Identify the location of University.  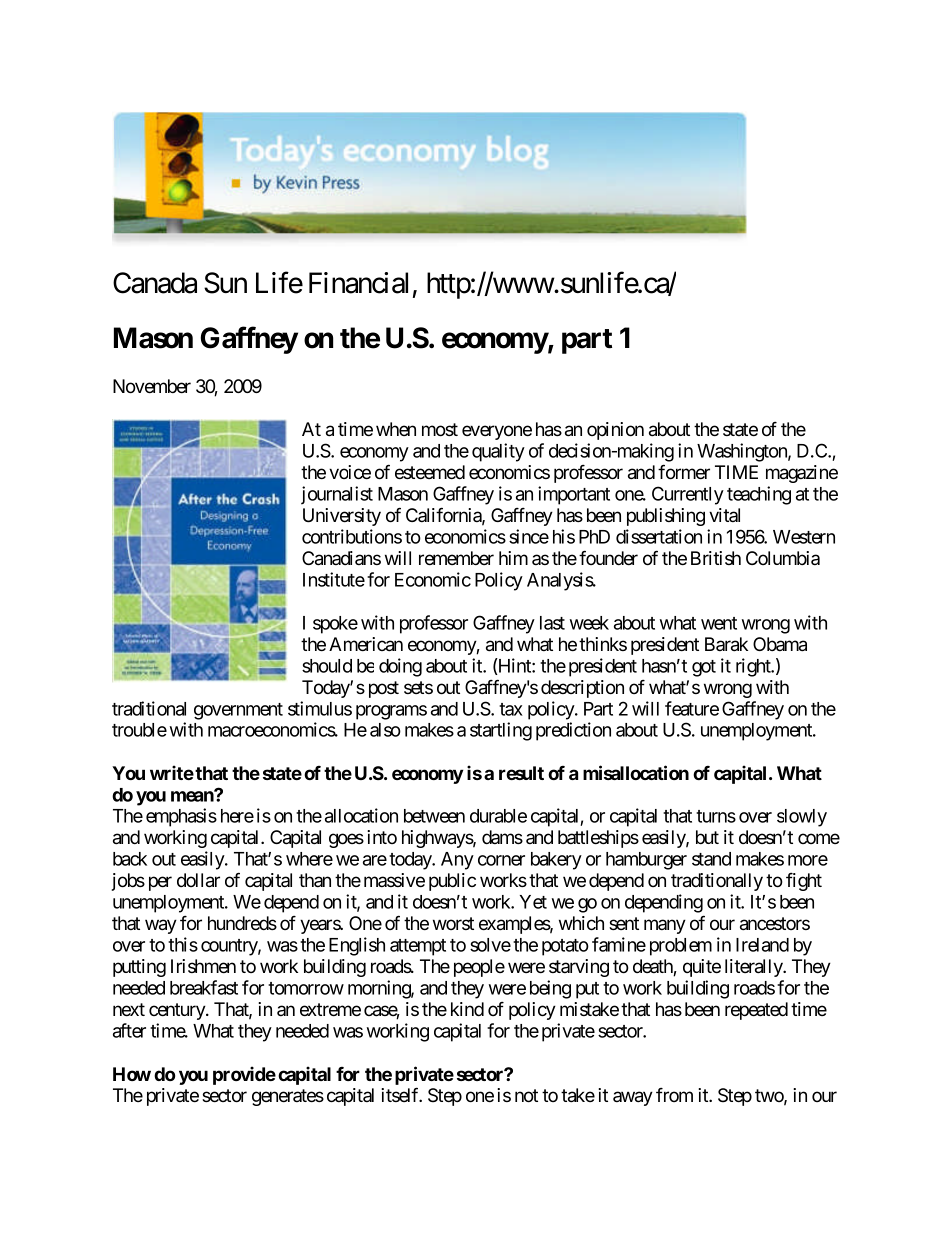
(342, 517).
